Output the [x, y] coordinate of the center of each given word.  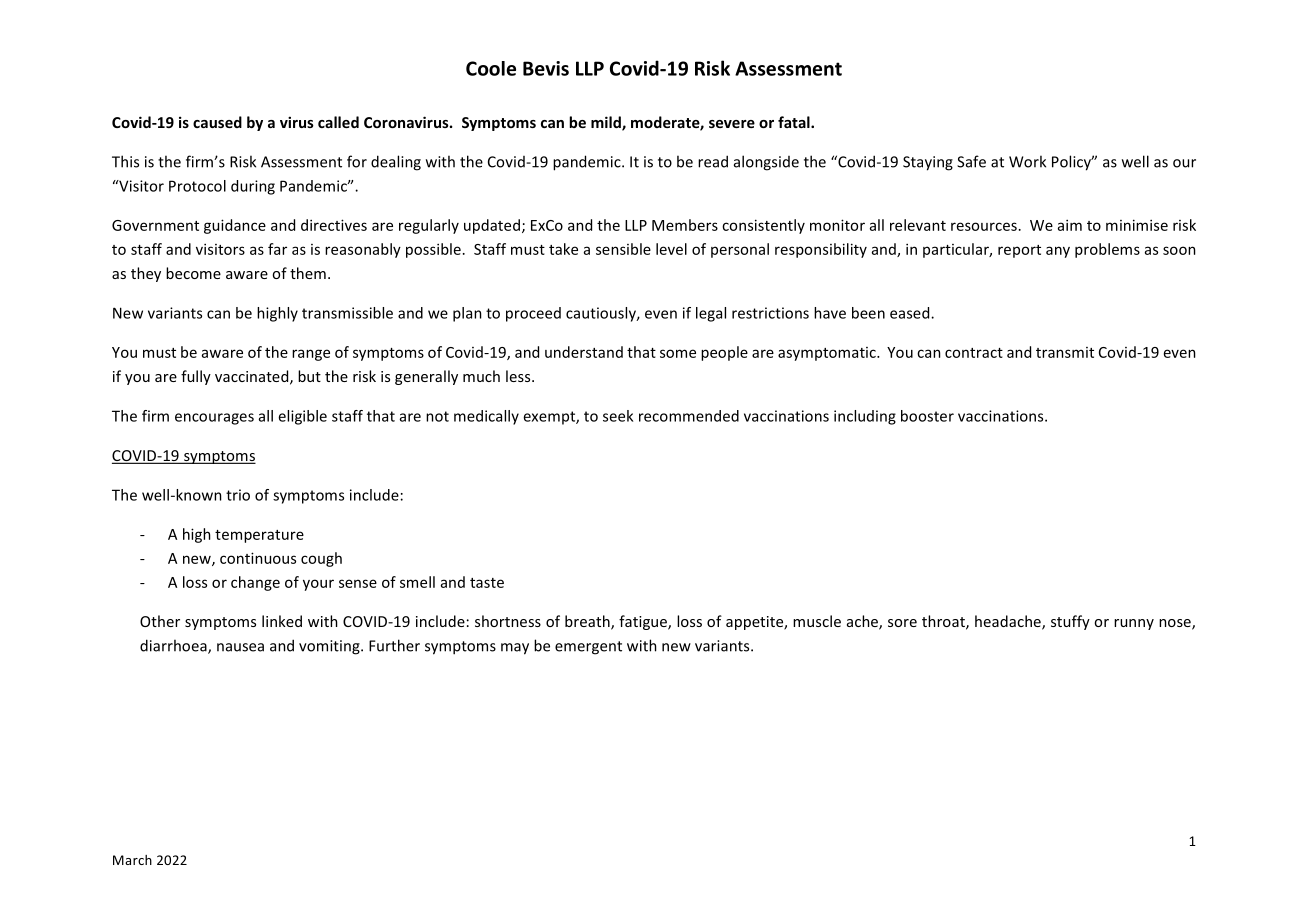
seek [618, 416]
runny [1134, 624]
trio [238, 495]
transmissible [347, 313]
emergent [588, 648]
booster [927, 416]
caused [217, 122]
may [515, 649]
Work [1027, 161]
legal [711, 314]
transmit [1065, 352]
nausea [240, 647]
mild [607, 123]
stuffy [1070, 622]
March [132, 860]
